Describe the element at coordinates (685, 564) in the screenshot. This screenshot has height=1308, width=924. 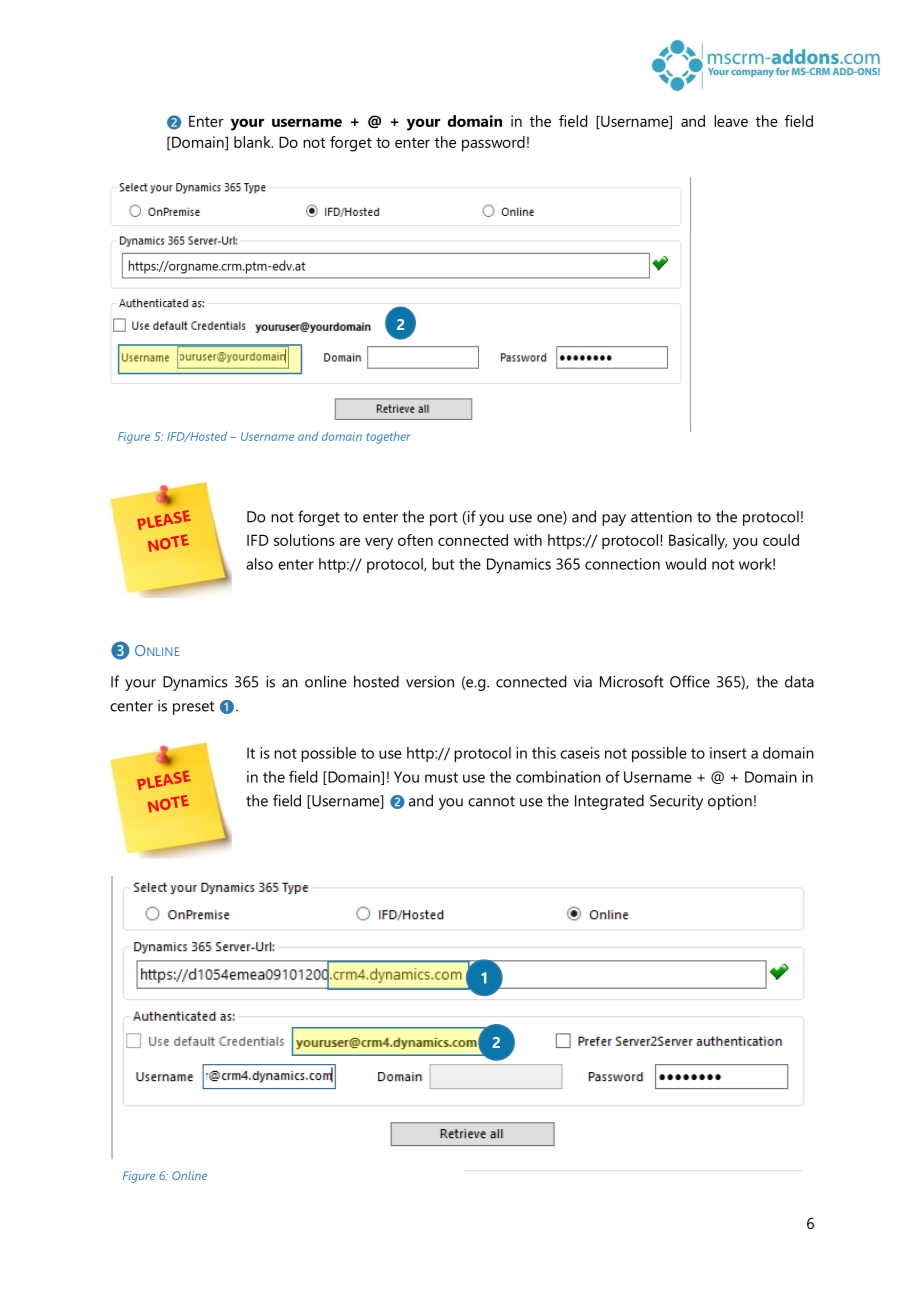
I see `would` at that location.
